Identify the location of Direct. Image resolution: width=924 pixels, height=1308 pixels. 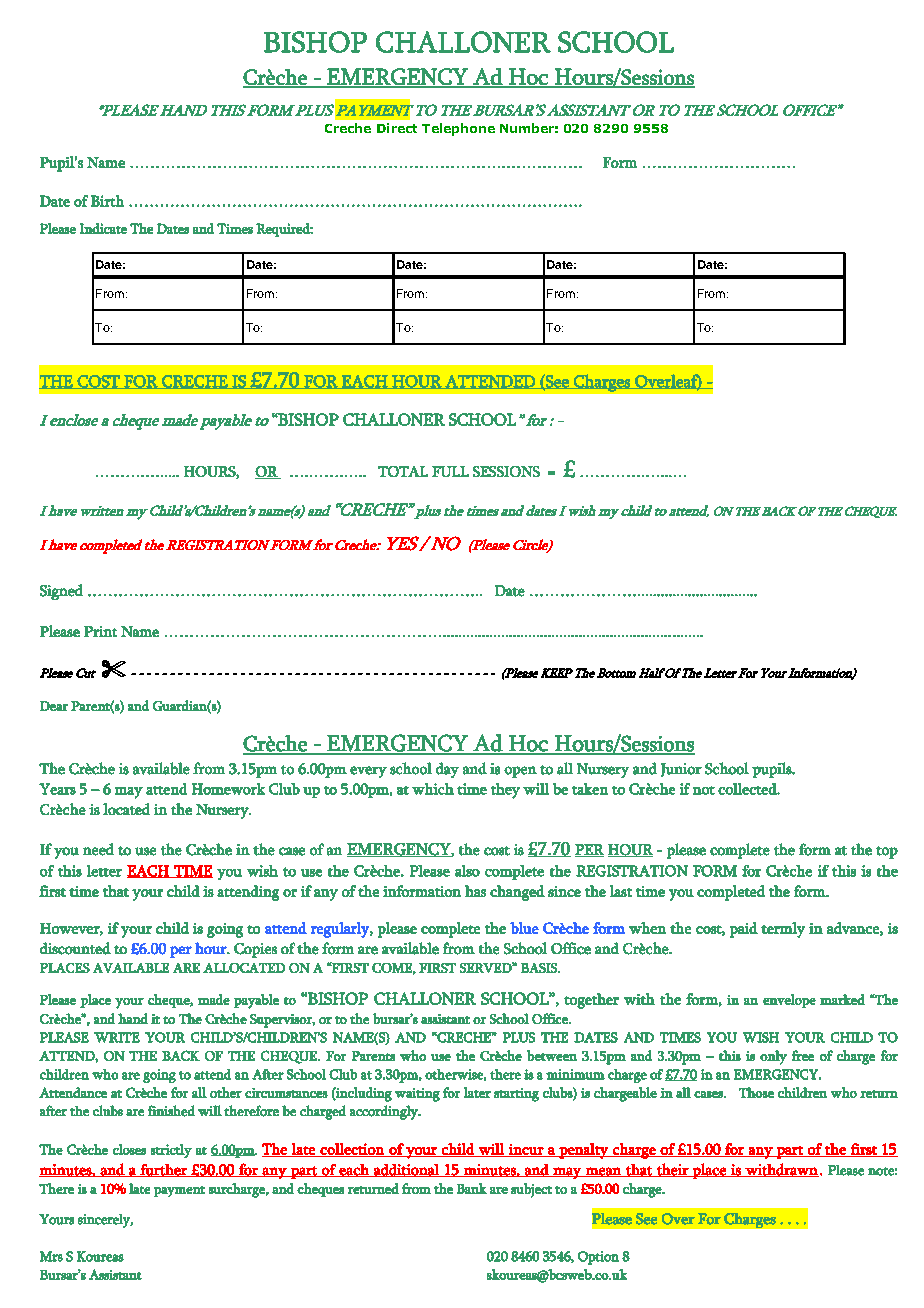
(397, 128).
